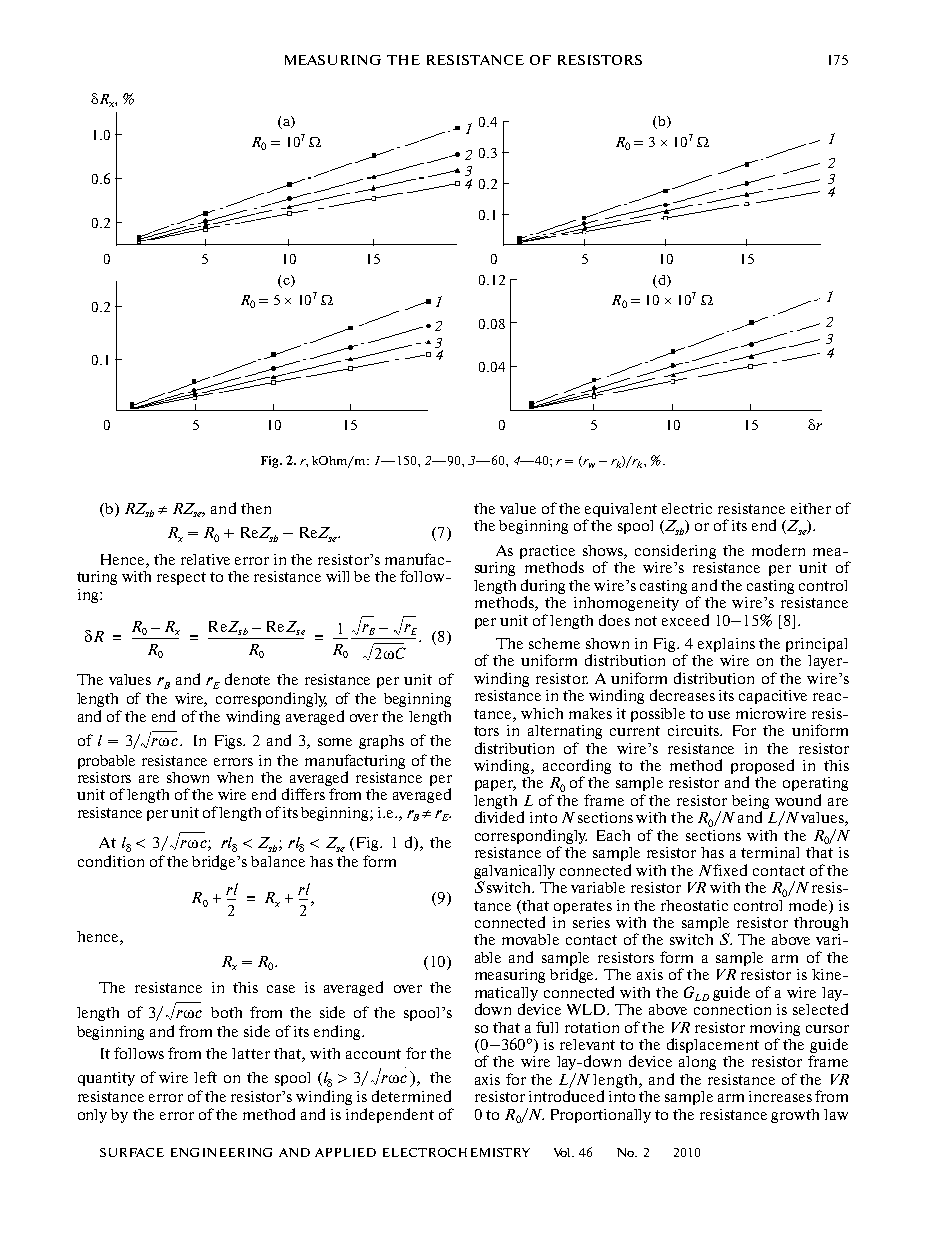 This page has width=952, height=1233. I want to click on full, so click(547, 1027).
